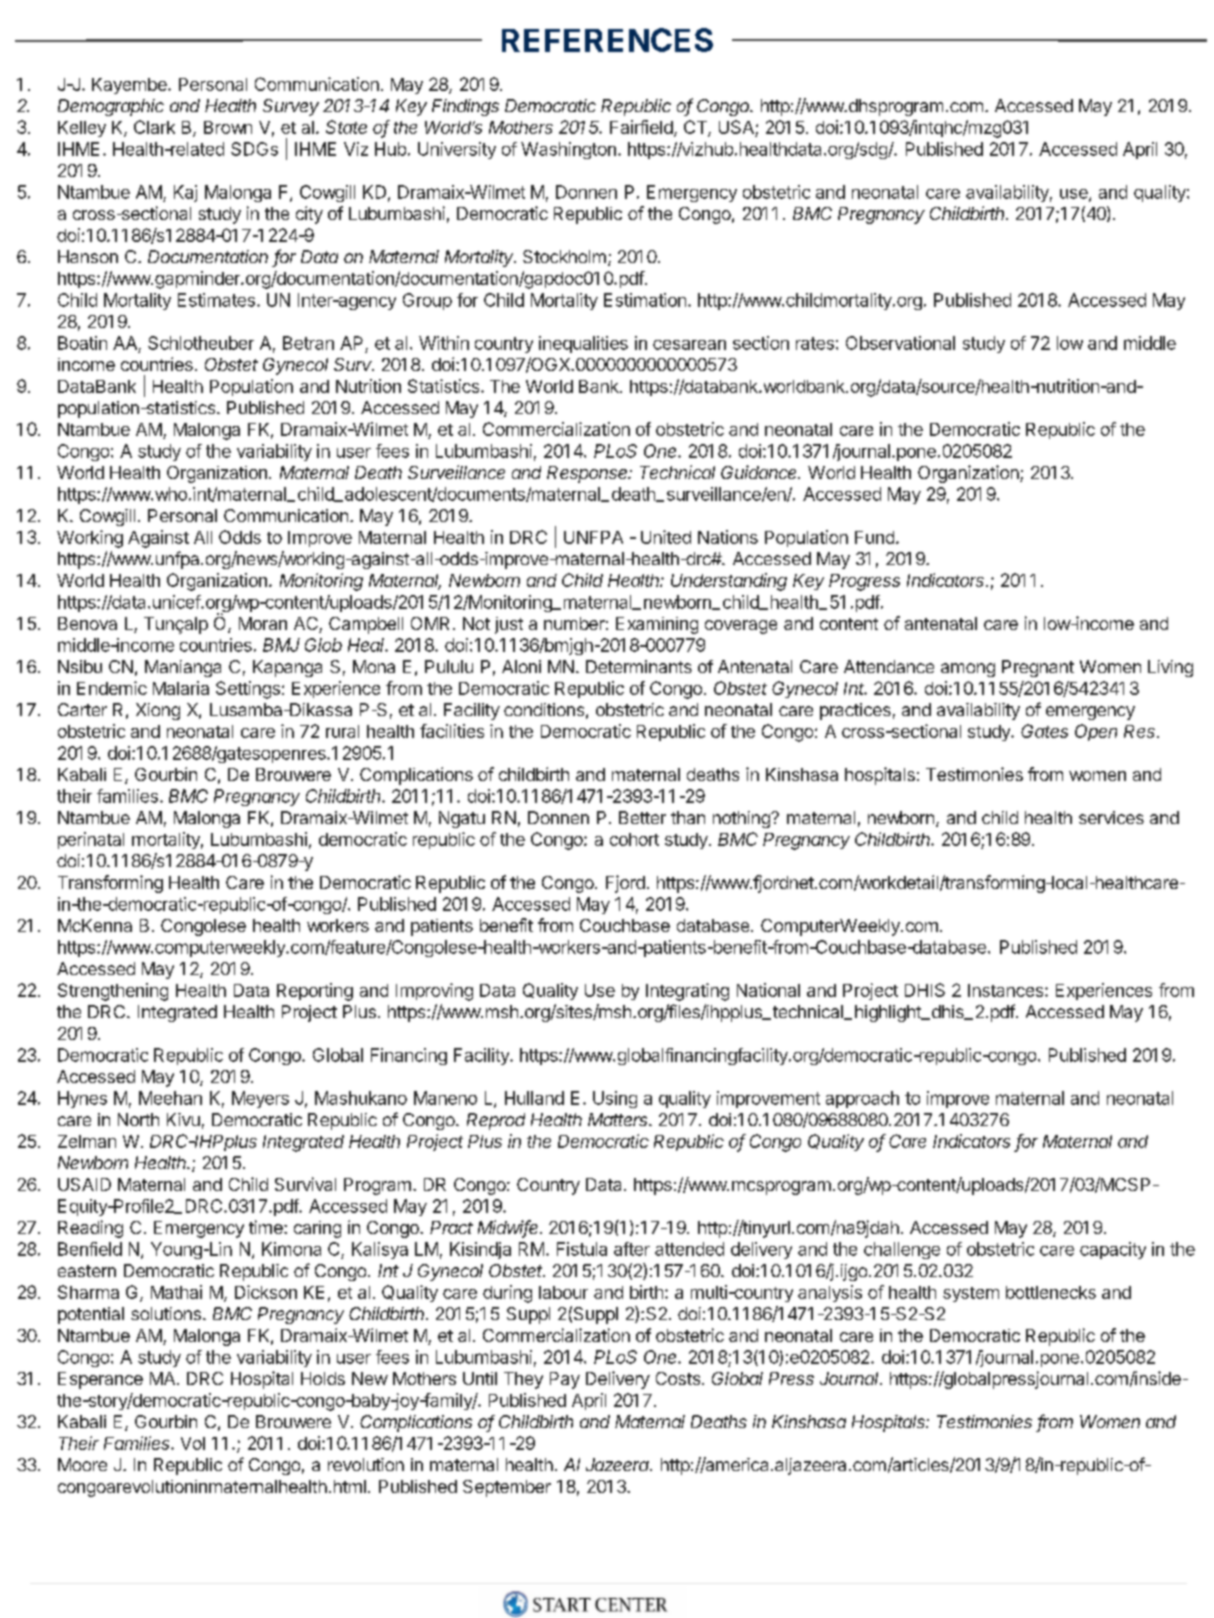  What do you see at coordinates (642, 128) in the document?
I see `Fairfield` at bounding box center [642, 128].
